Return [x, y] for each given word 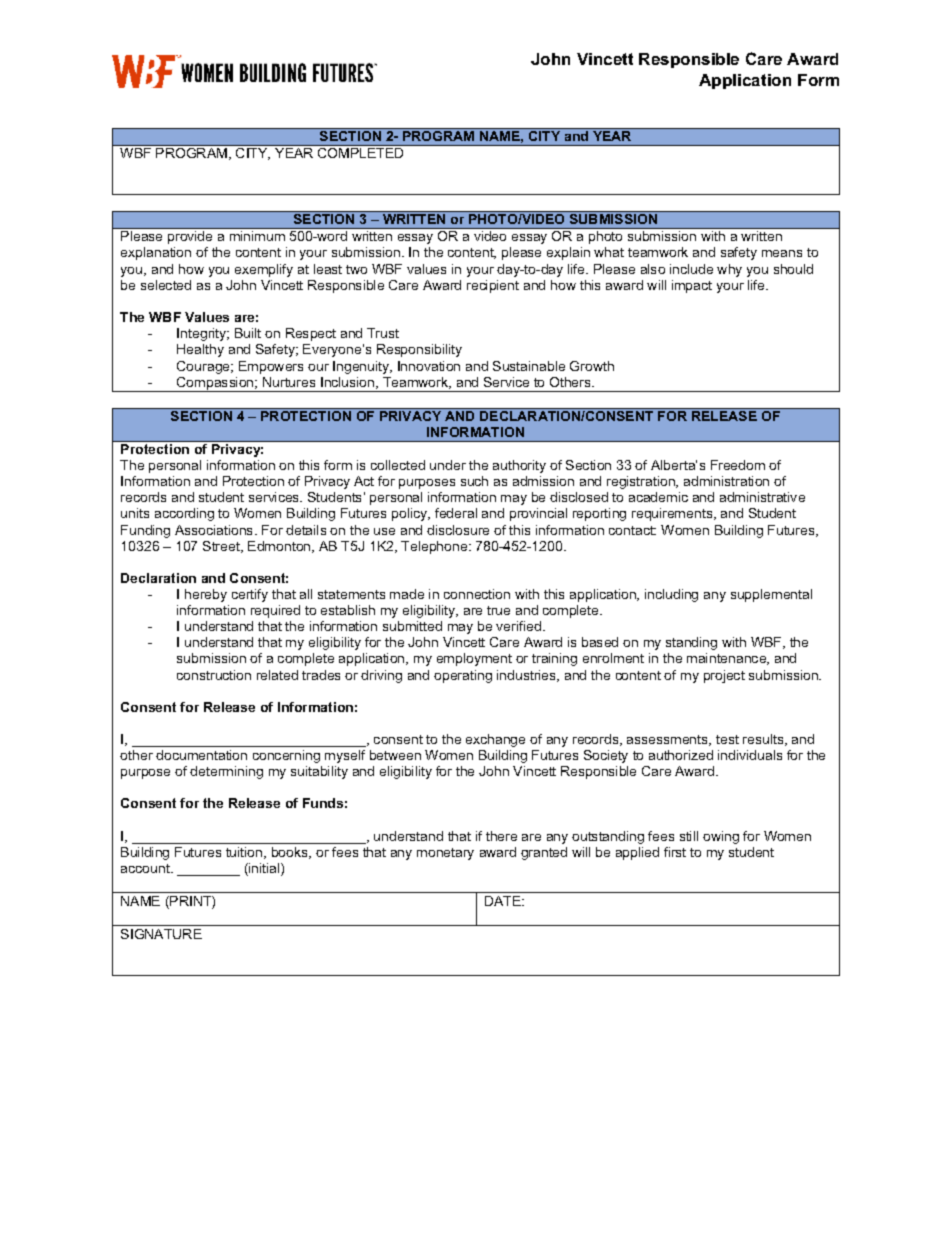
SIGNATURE [161, 934]
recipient [493, 286]
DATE [504, 901]
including [671, 595]
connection [477, 594]
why [729, 270]
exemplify [264, 270]
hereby [206, 595]
